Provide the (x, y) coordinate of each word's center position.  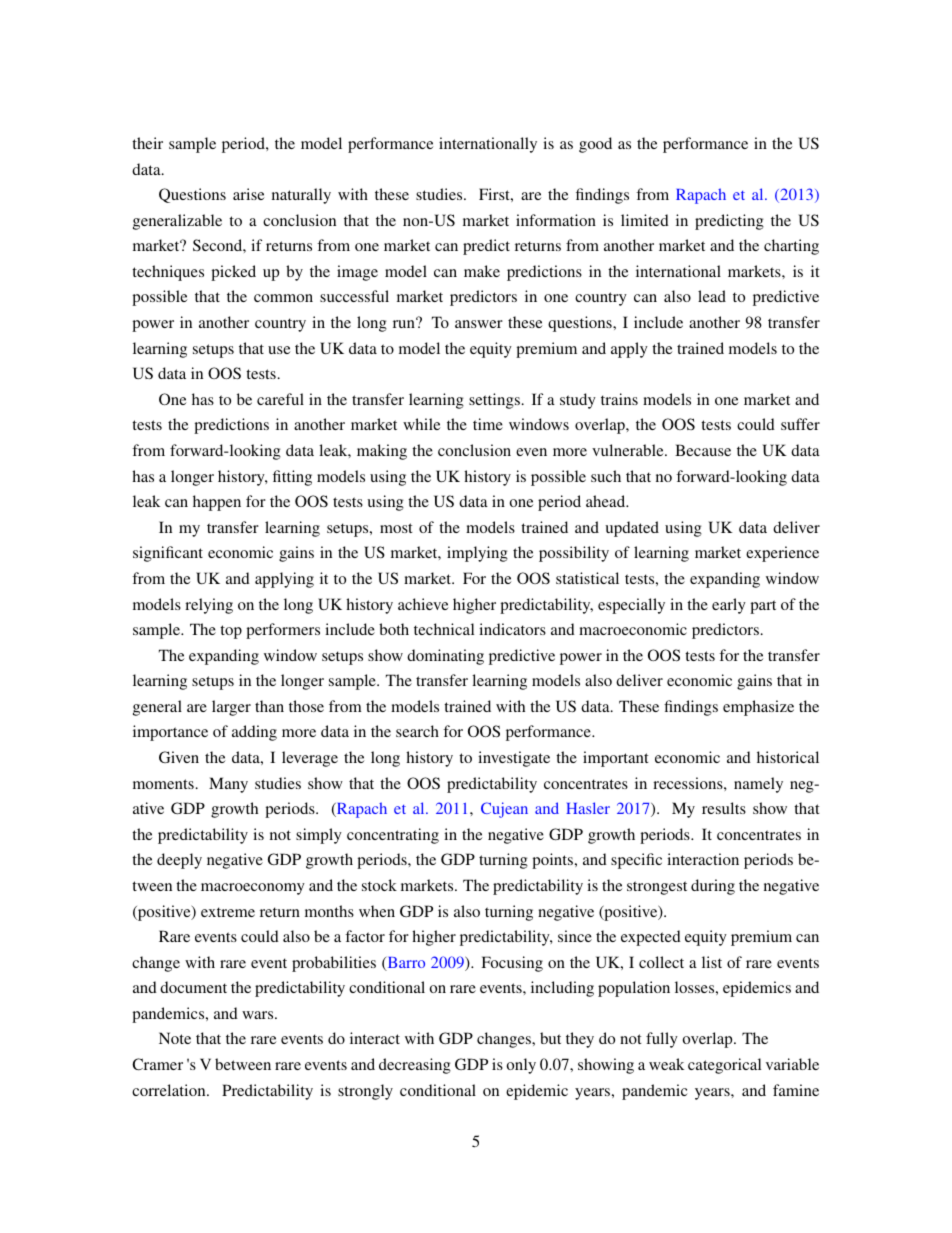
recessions (689, 783)
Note (175, 1038)
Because (703, 450)
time (488, 424)
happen (217, 503)
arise (248, 194)
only (521, 1066)
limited (645, 220)
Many (228, 785)
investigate (514, 759)
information (556, 220)
